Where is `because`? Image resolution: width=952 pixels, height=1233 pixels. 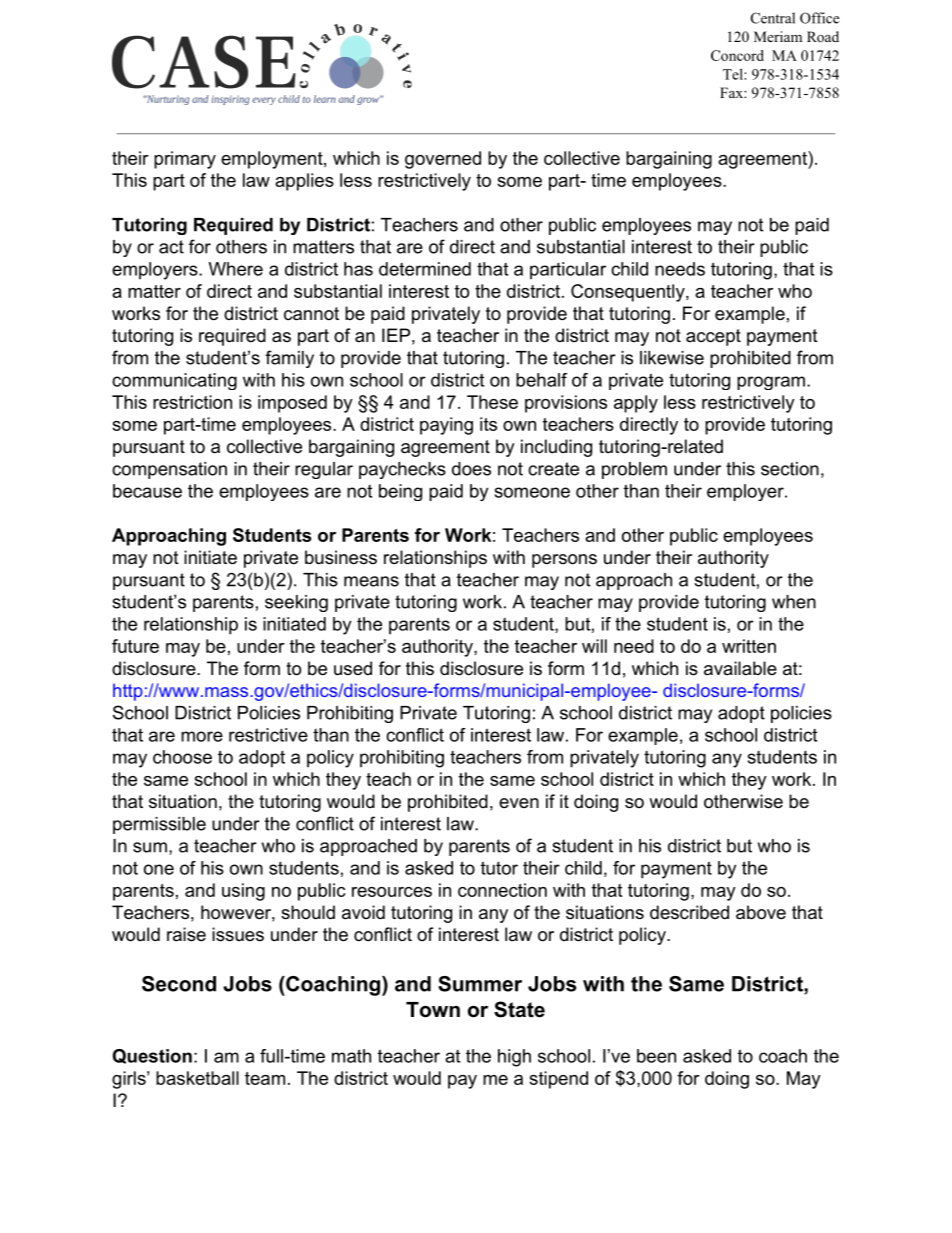
because is located at coordinates (147, 491).
